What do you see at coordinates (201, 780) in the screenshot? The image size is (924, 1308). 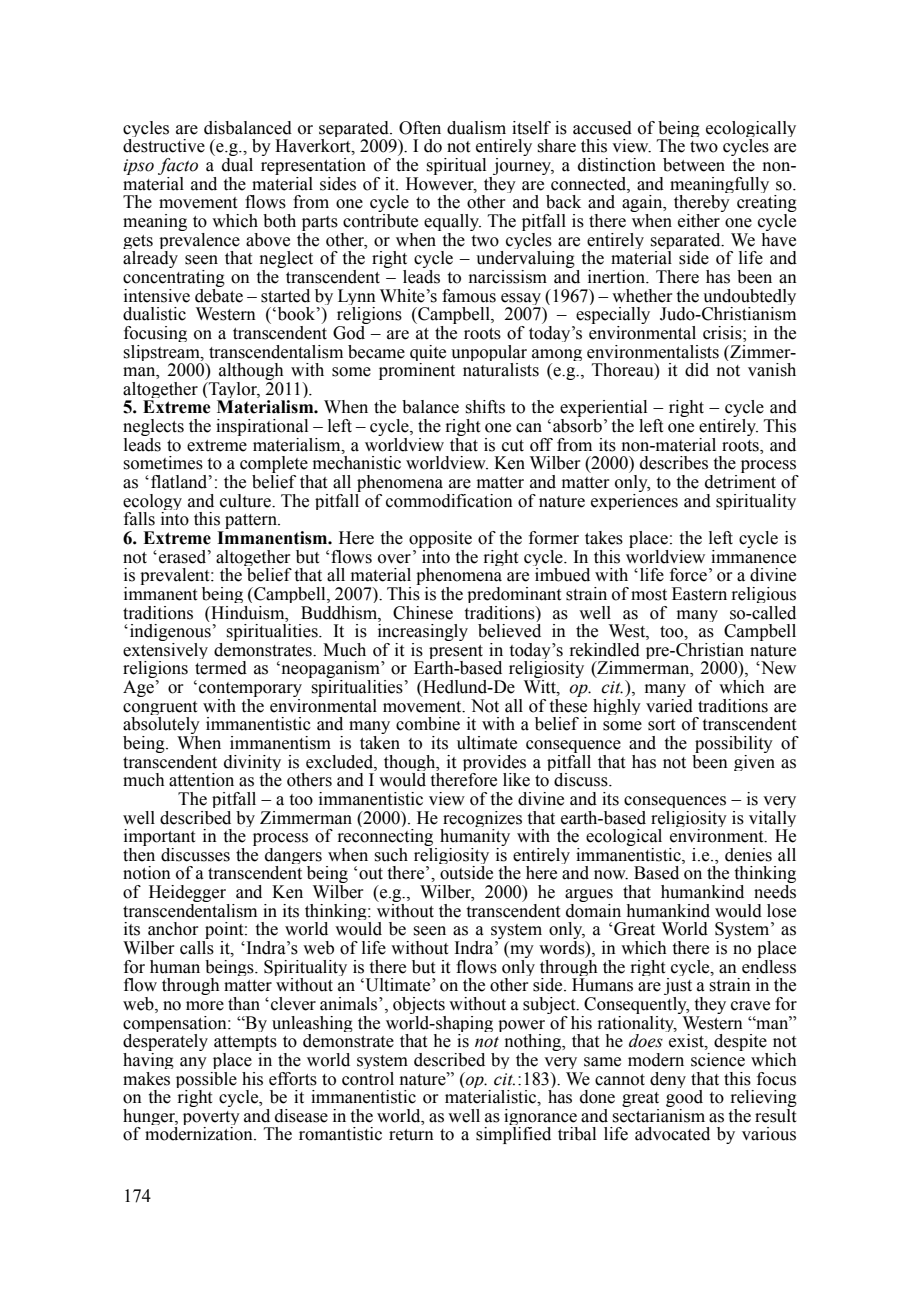 I see `attention` at bounding box center [201, 780].
